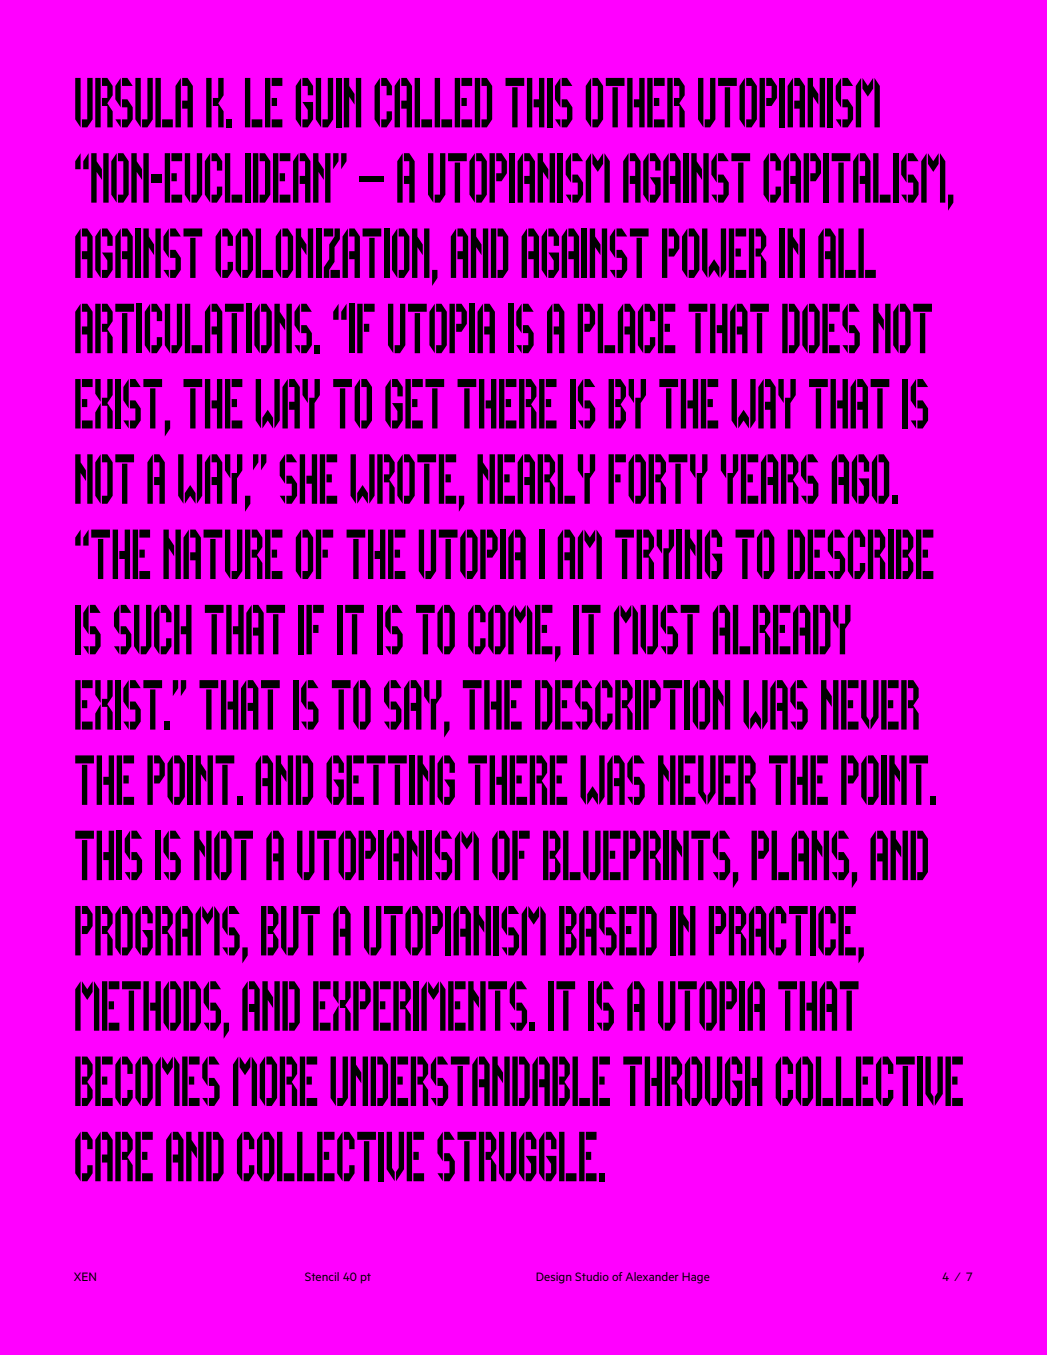 Image resolution: width=1047 pixels, height=1355 pixels. I want to click on such, so click(153, 630).
